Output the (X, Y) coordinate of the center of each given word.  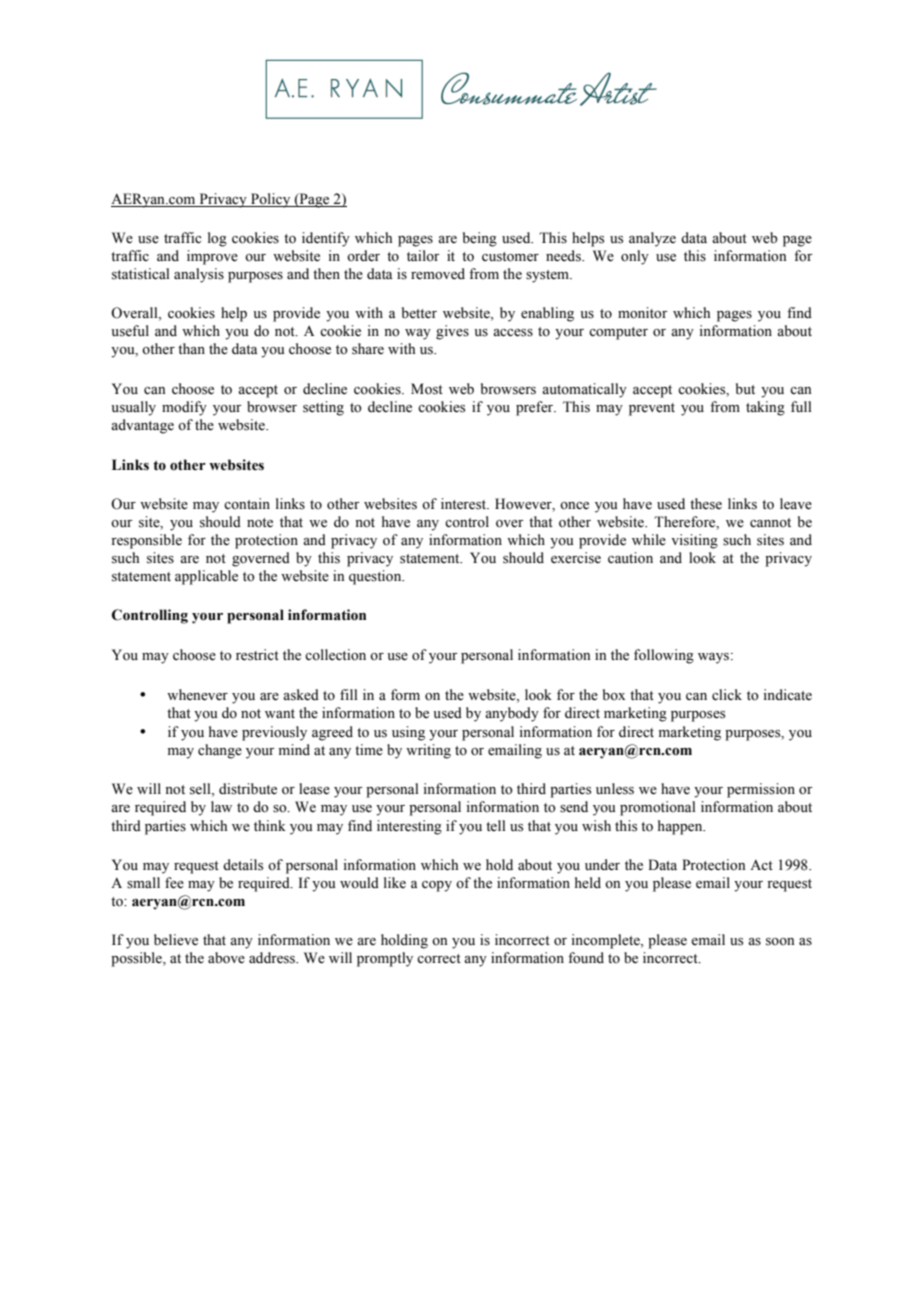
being (480, 239)
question (376, 577)
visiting (694, 541)
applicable (206, 577)
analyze (652, 239)
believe (176, 940)
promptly (385, 959)
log (217, 239)
